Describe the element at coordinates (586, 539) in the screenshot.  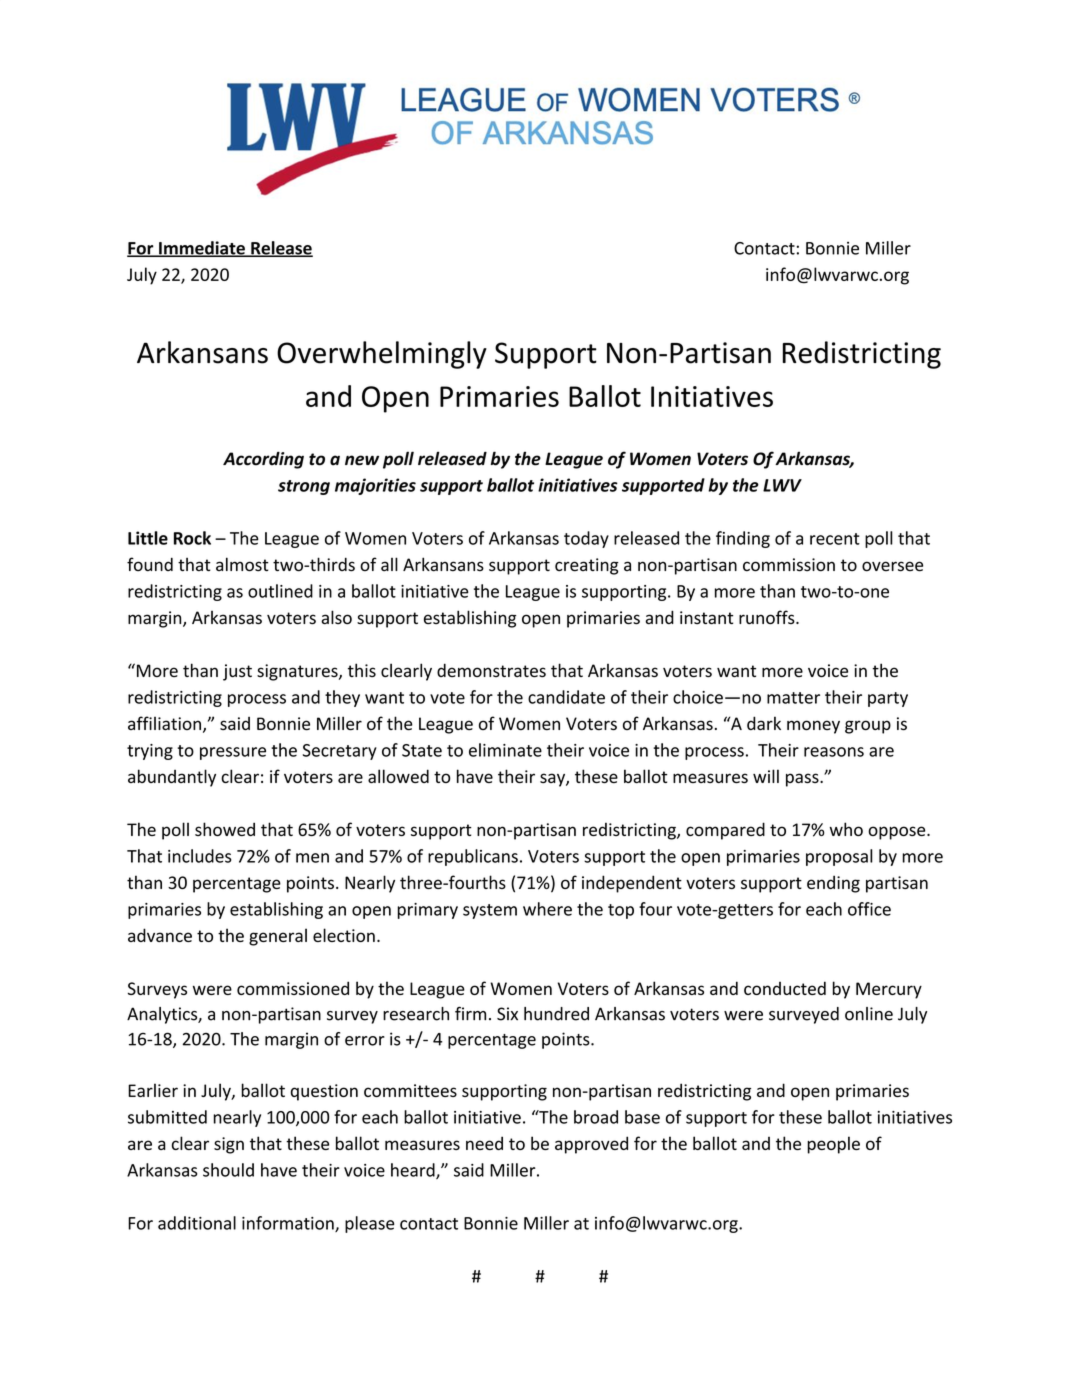
I see `today` at that location.
